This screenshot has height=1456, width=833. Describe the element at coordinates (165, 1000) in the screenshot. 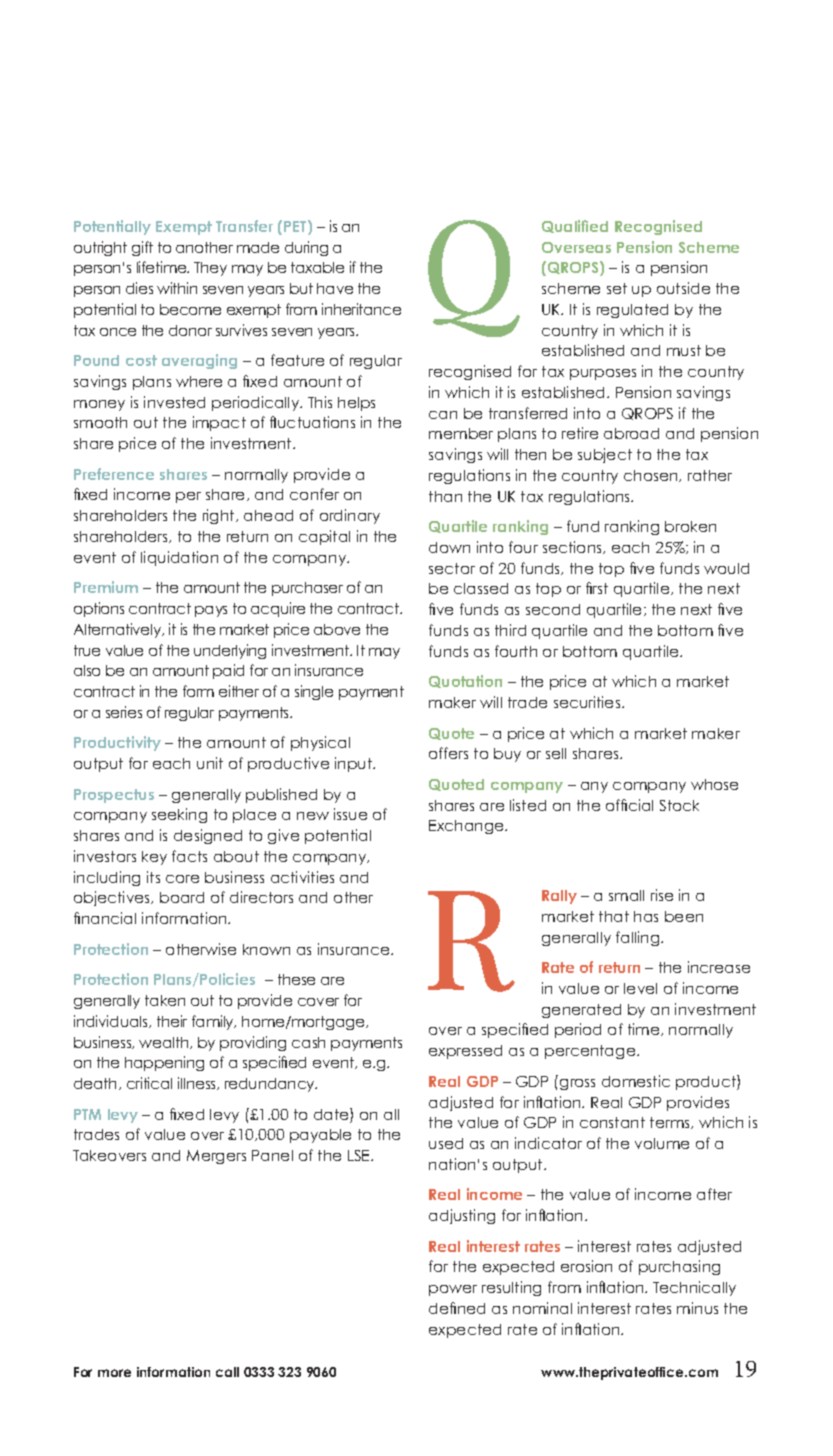

I see `taken` at that location.
